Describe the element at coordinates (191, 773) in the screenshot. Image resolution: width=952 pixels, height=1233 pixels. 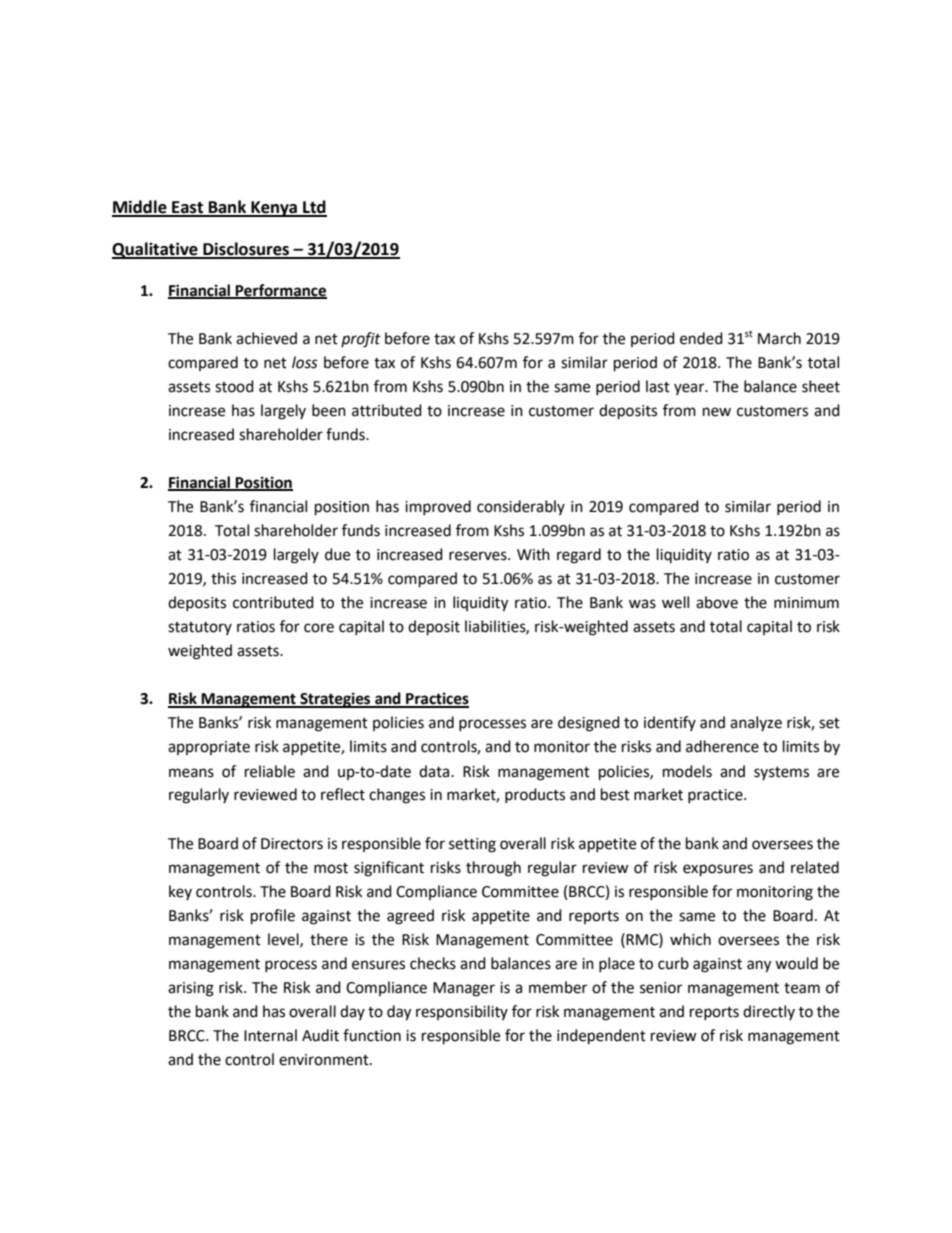
I see `means` at that location.
